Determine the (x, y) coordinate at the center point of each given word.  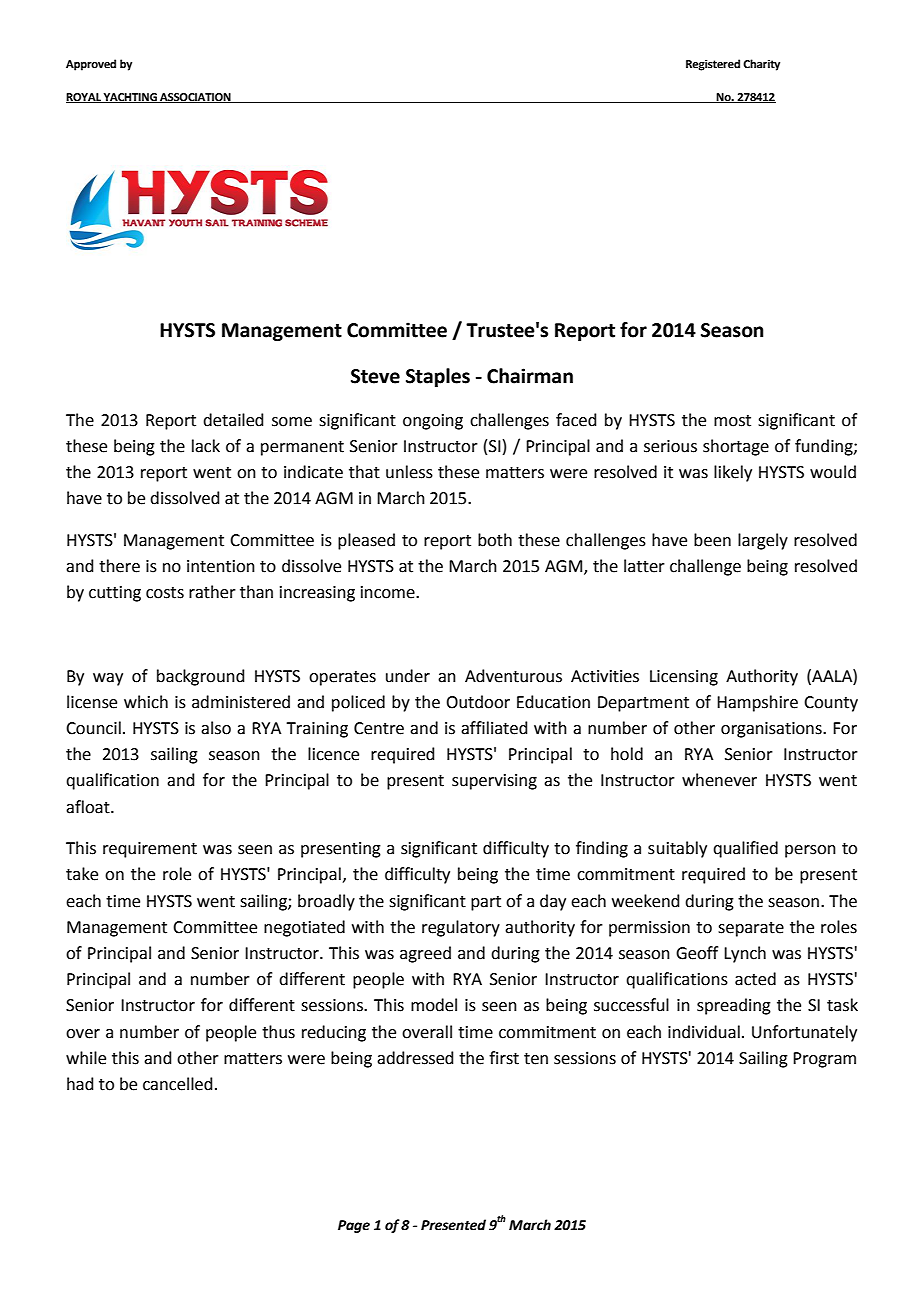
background (201, 677)
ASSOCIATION (195, 98)
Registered (713, 65)
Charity (761, 65)
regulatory (461, 928)
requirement (150, 850)
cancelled (178, 1084)
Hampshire (757, 703)
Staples (438, 377)
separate (751, 929)
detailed (233, 420)
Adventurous (513, 676)
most (732, 421)
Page (354, 1226)
